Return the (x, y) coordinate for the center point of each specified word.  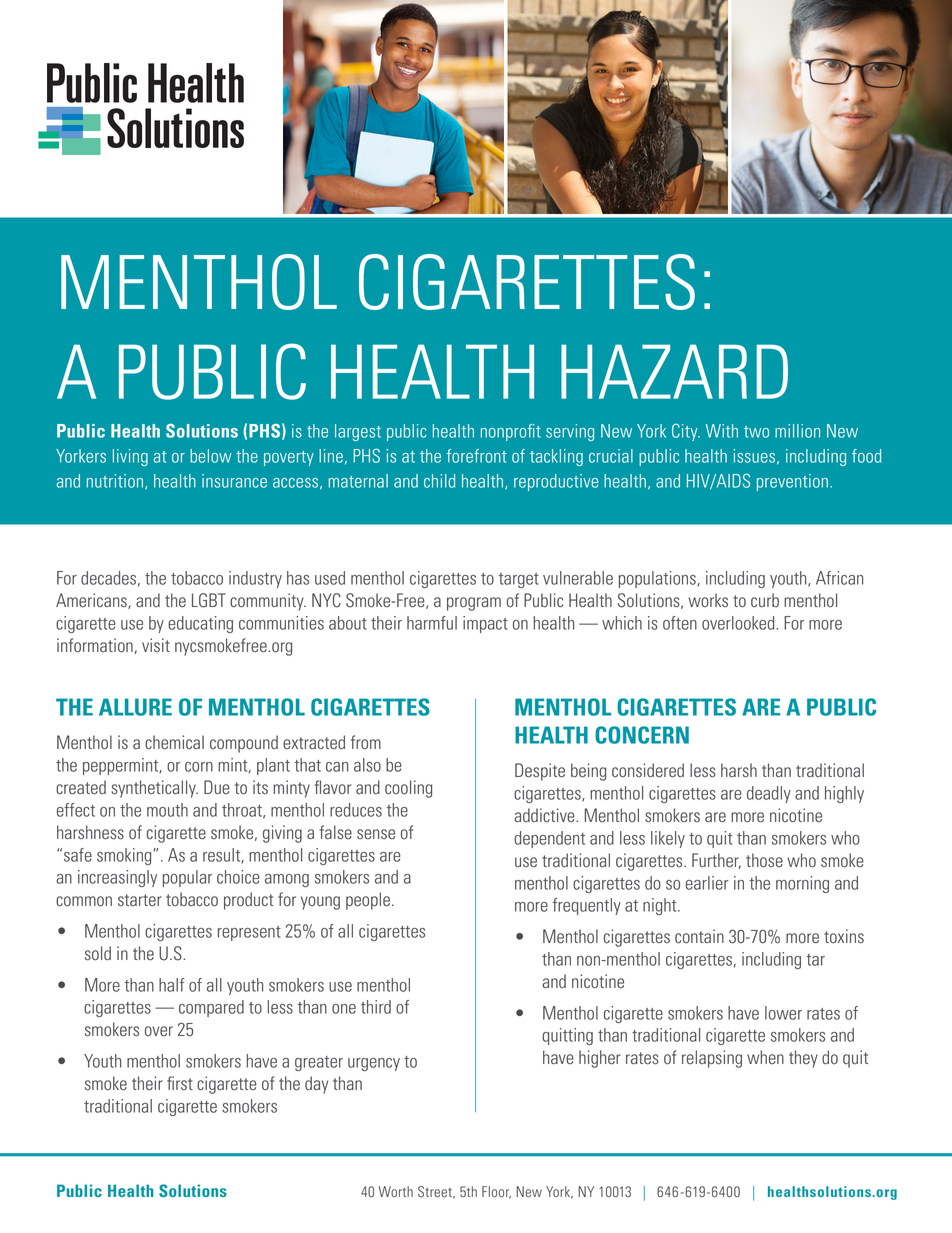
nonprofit (511, 432)
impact (485, 624)
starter (140, 900)
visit (156, 645)
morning (802, 884)
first (180, 1083)
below (211, 456)
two (756, 432)
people (368, 901)
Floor (496, 1192)
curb (765, 600)
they (803, 1059)
